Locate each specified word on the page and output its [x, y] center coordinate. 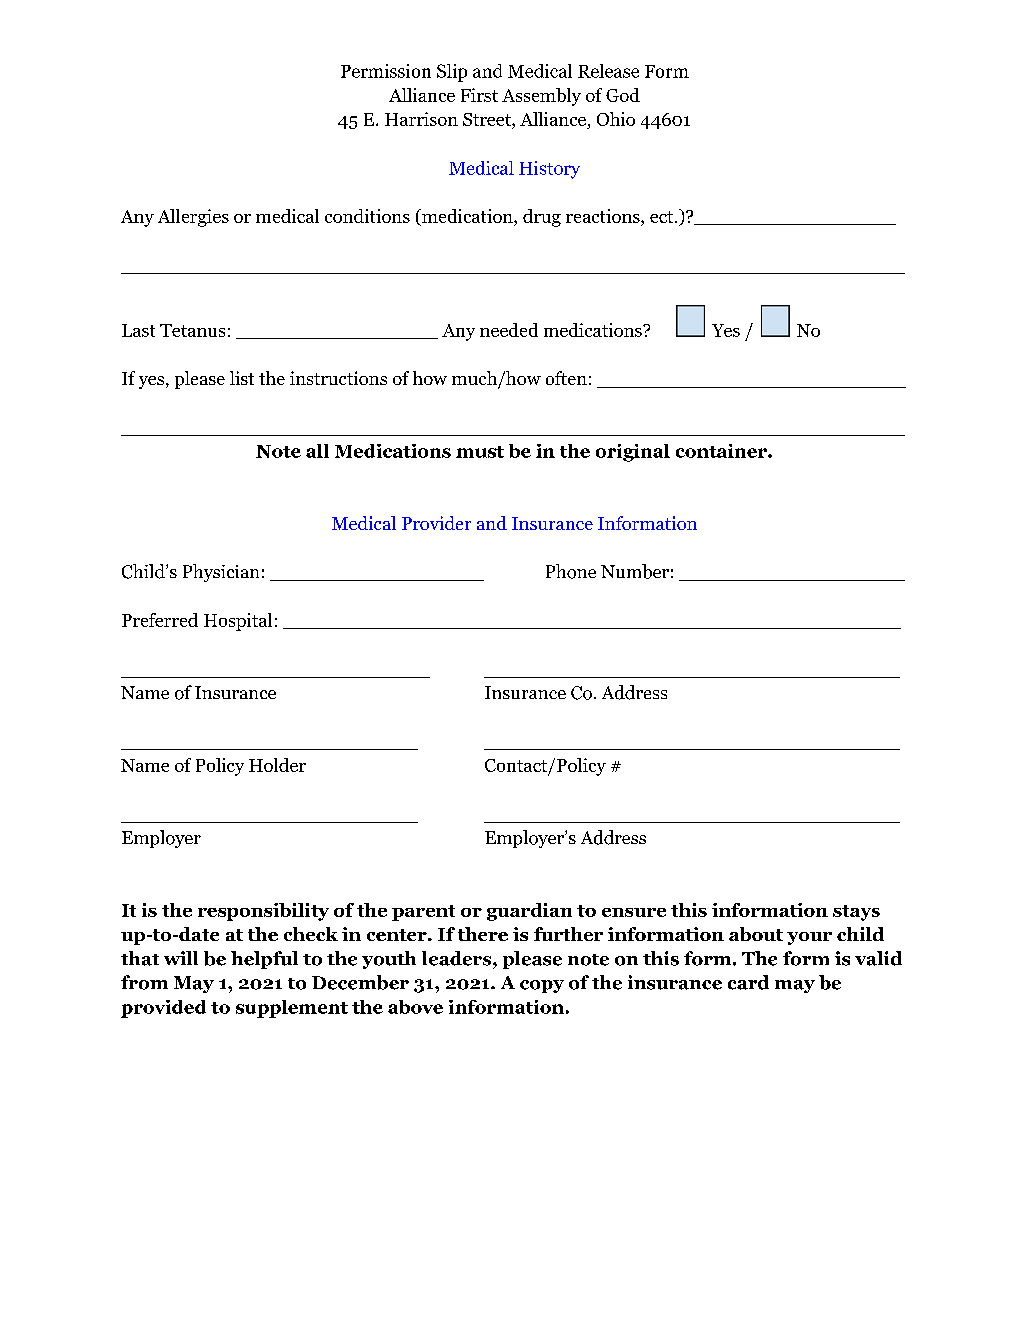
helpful [264, 960]
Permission [386, 71]
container [722, 451]
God [623, 95]
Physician [221, 573]
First [479, 95]
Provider [436, 523]
